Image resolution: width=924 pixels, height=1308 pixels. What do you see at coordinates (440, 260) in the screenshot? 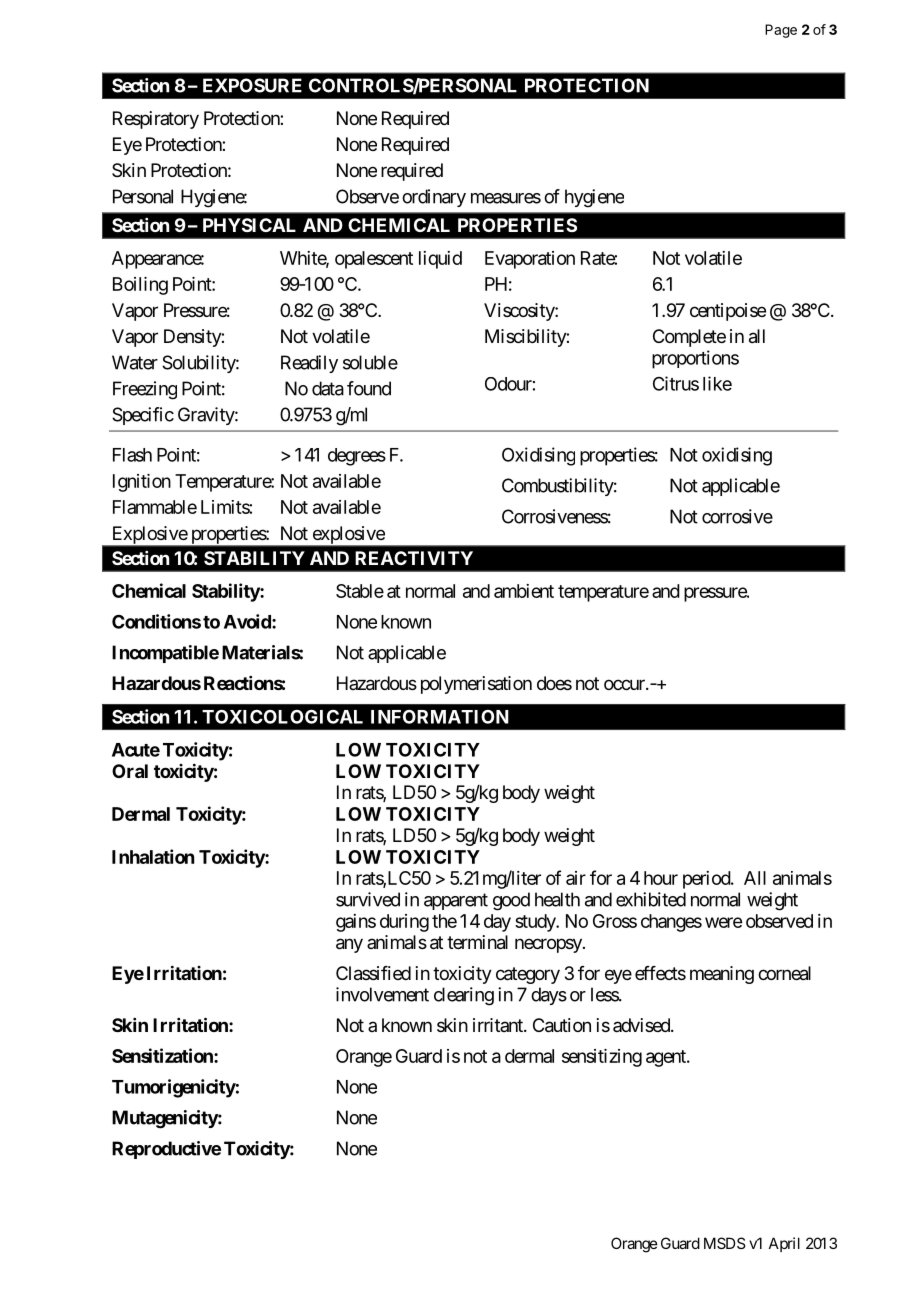
I see `liquid` at bounding box center [440, 260].
